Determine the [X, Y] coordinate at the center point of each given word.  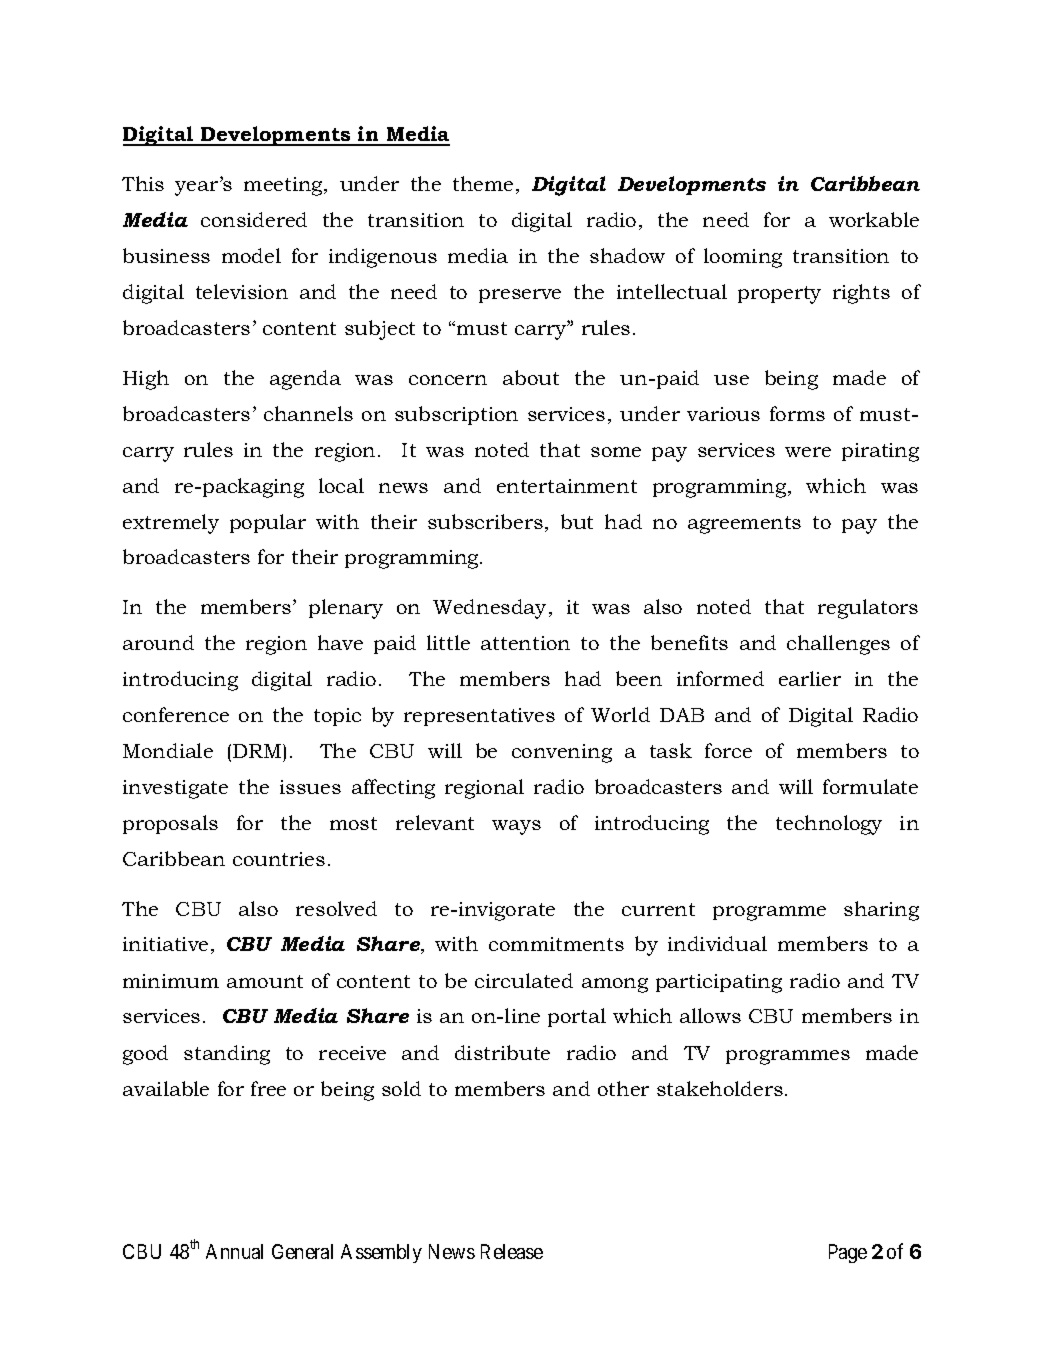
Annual [234, 1251]
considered [254, 219]
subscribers [485, 521]
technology [829, 825]
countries [279, 859]
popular [268, 523]
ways [516, 827]
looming [743, 258]
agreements [744, 525]
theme [483, 183]
